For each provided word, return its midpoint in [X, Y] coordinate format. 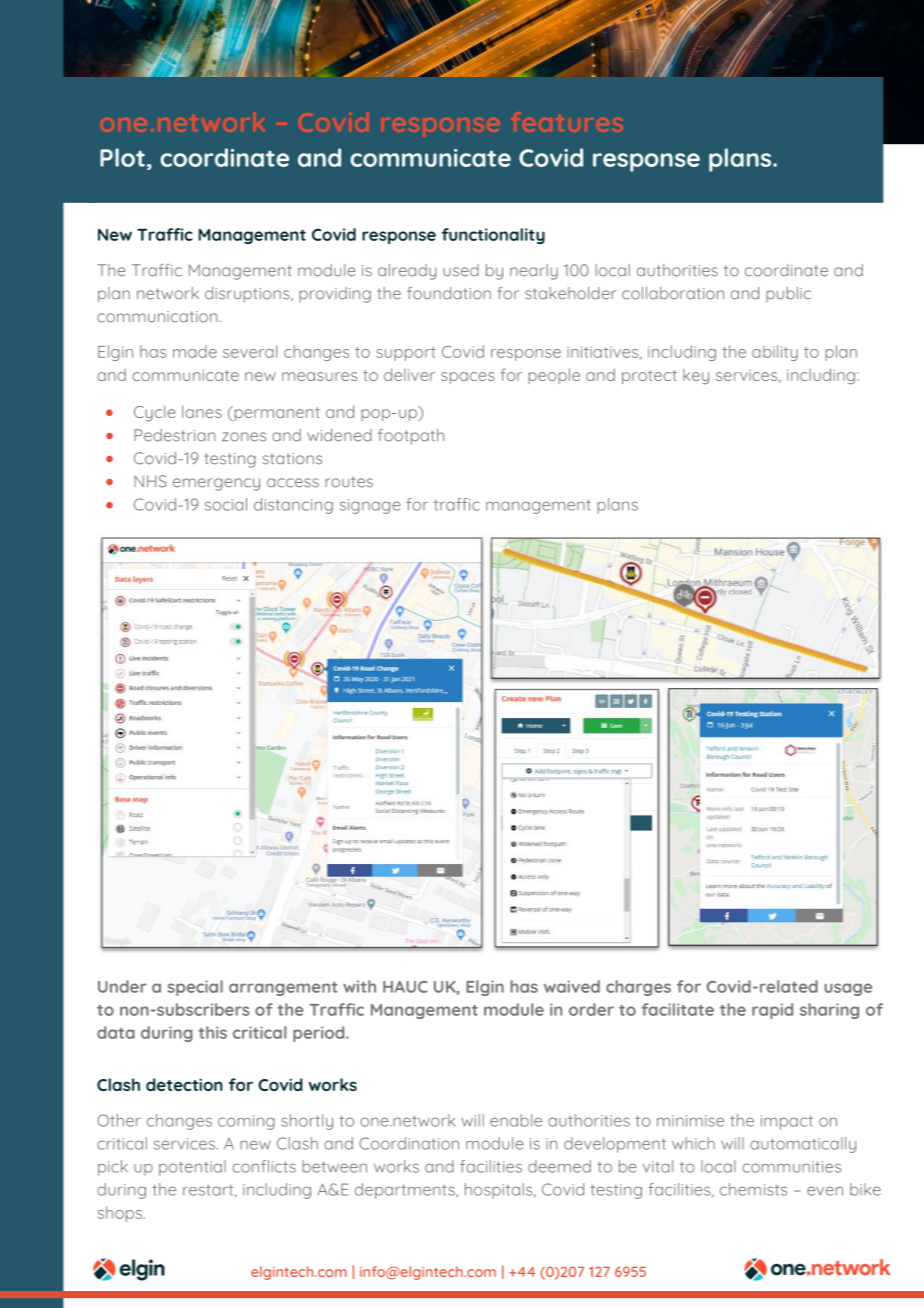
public [788, 294]
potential [192, 1168]
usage [848, 989]
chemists [753, 1189]
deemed [559, 1166]
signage [370, 506]
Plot [122, 157]
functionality [493, 236]
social [226, 504]
